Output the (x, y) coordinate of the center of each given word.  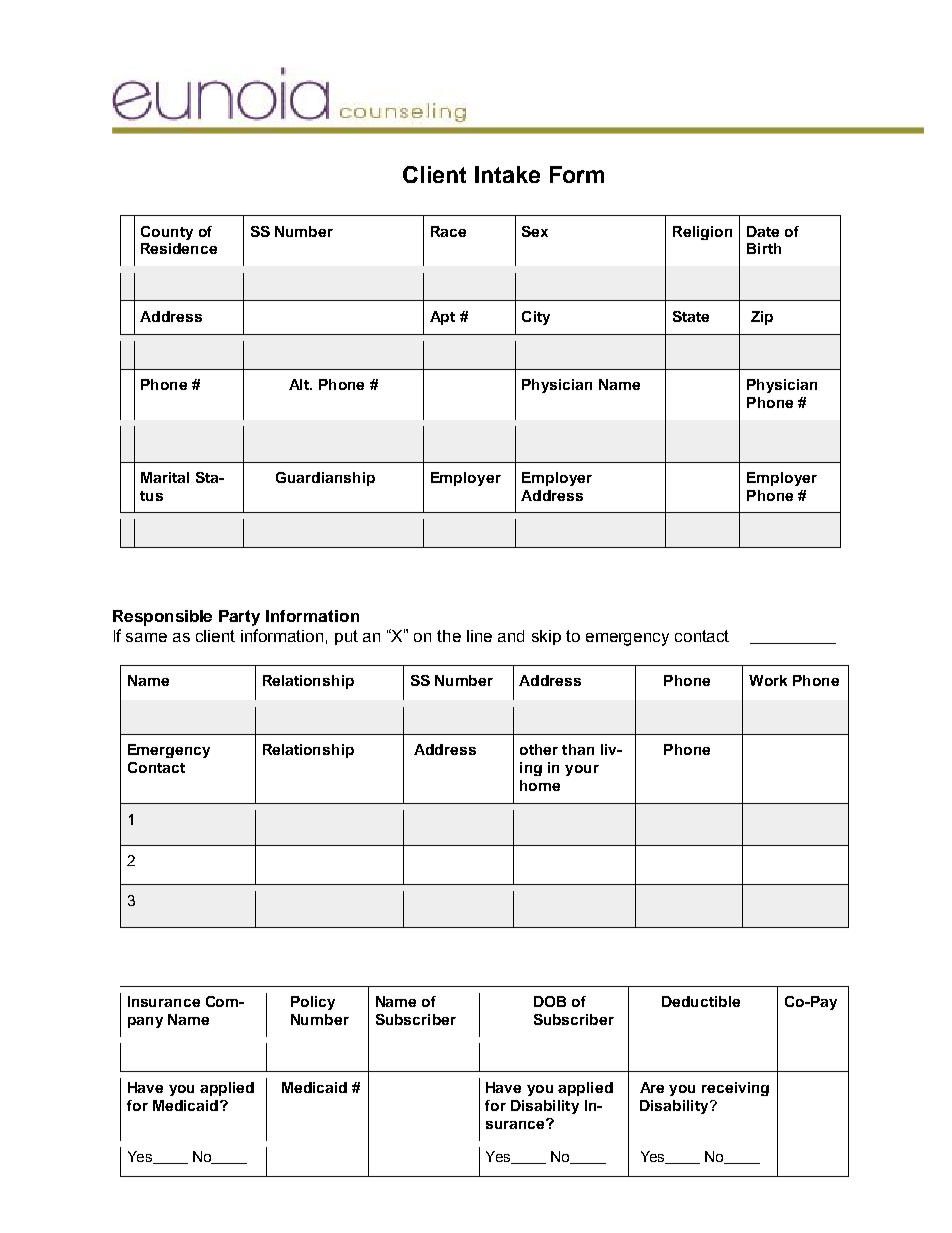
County (167, 233)
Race (448, 231)
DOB (550, 1001)
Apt (442, 318)
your (582, 770)
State (691, 316)
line (479, 636)
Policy (313, 1003)
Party (239, 618)
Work (768, 680)
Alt (300, 384)
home (540, 785)
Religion (702, 233)
